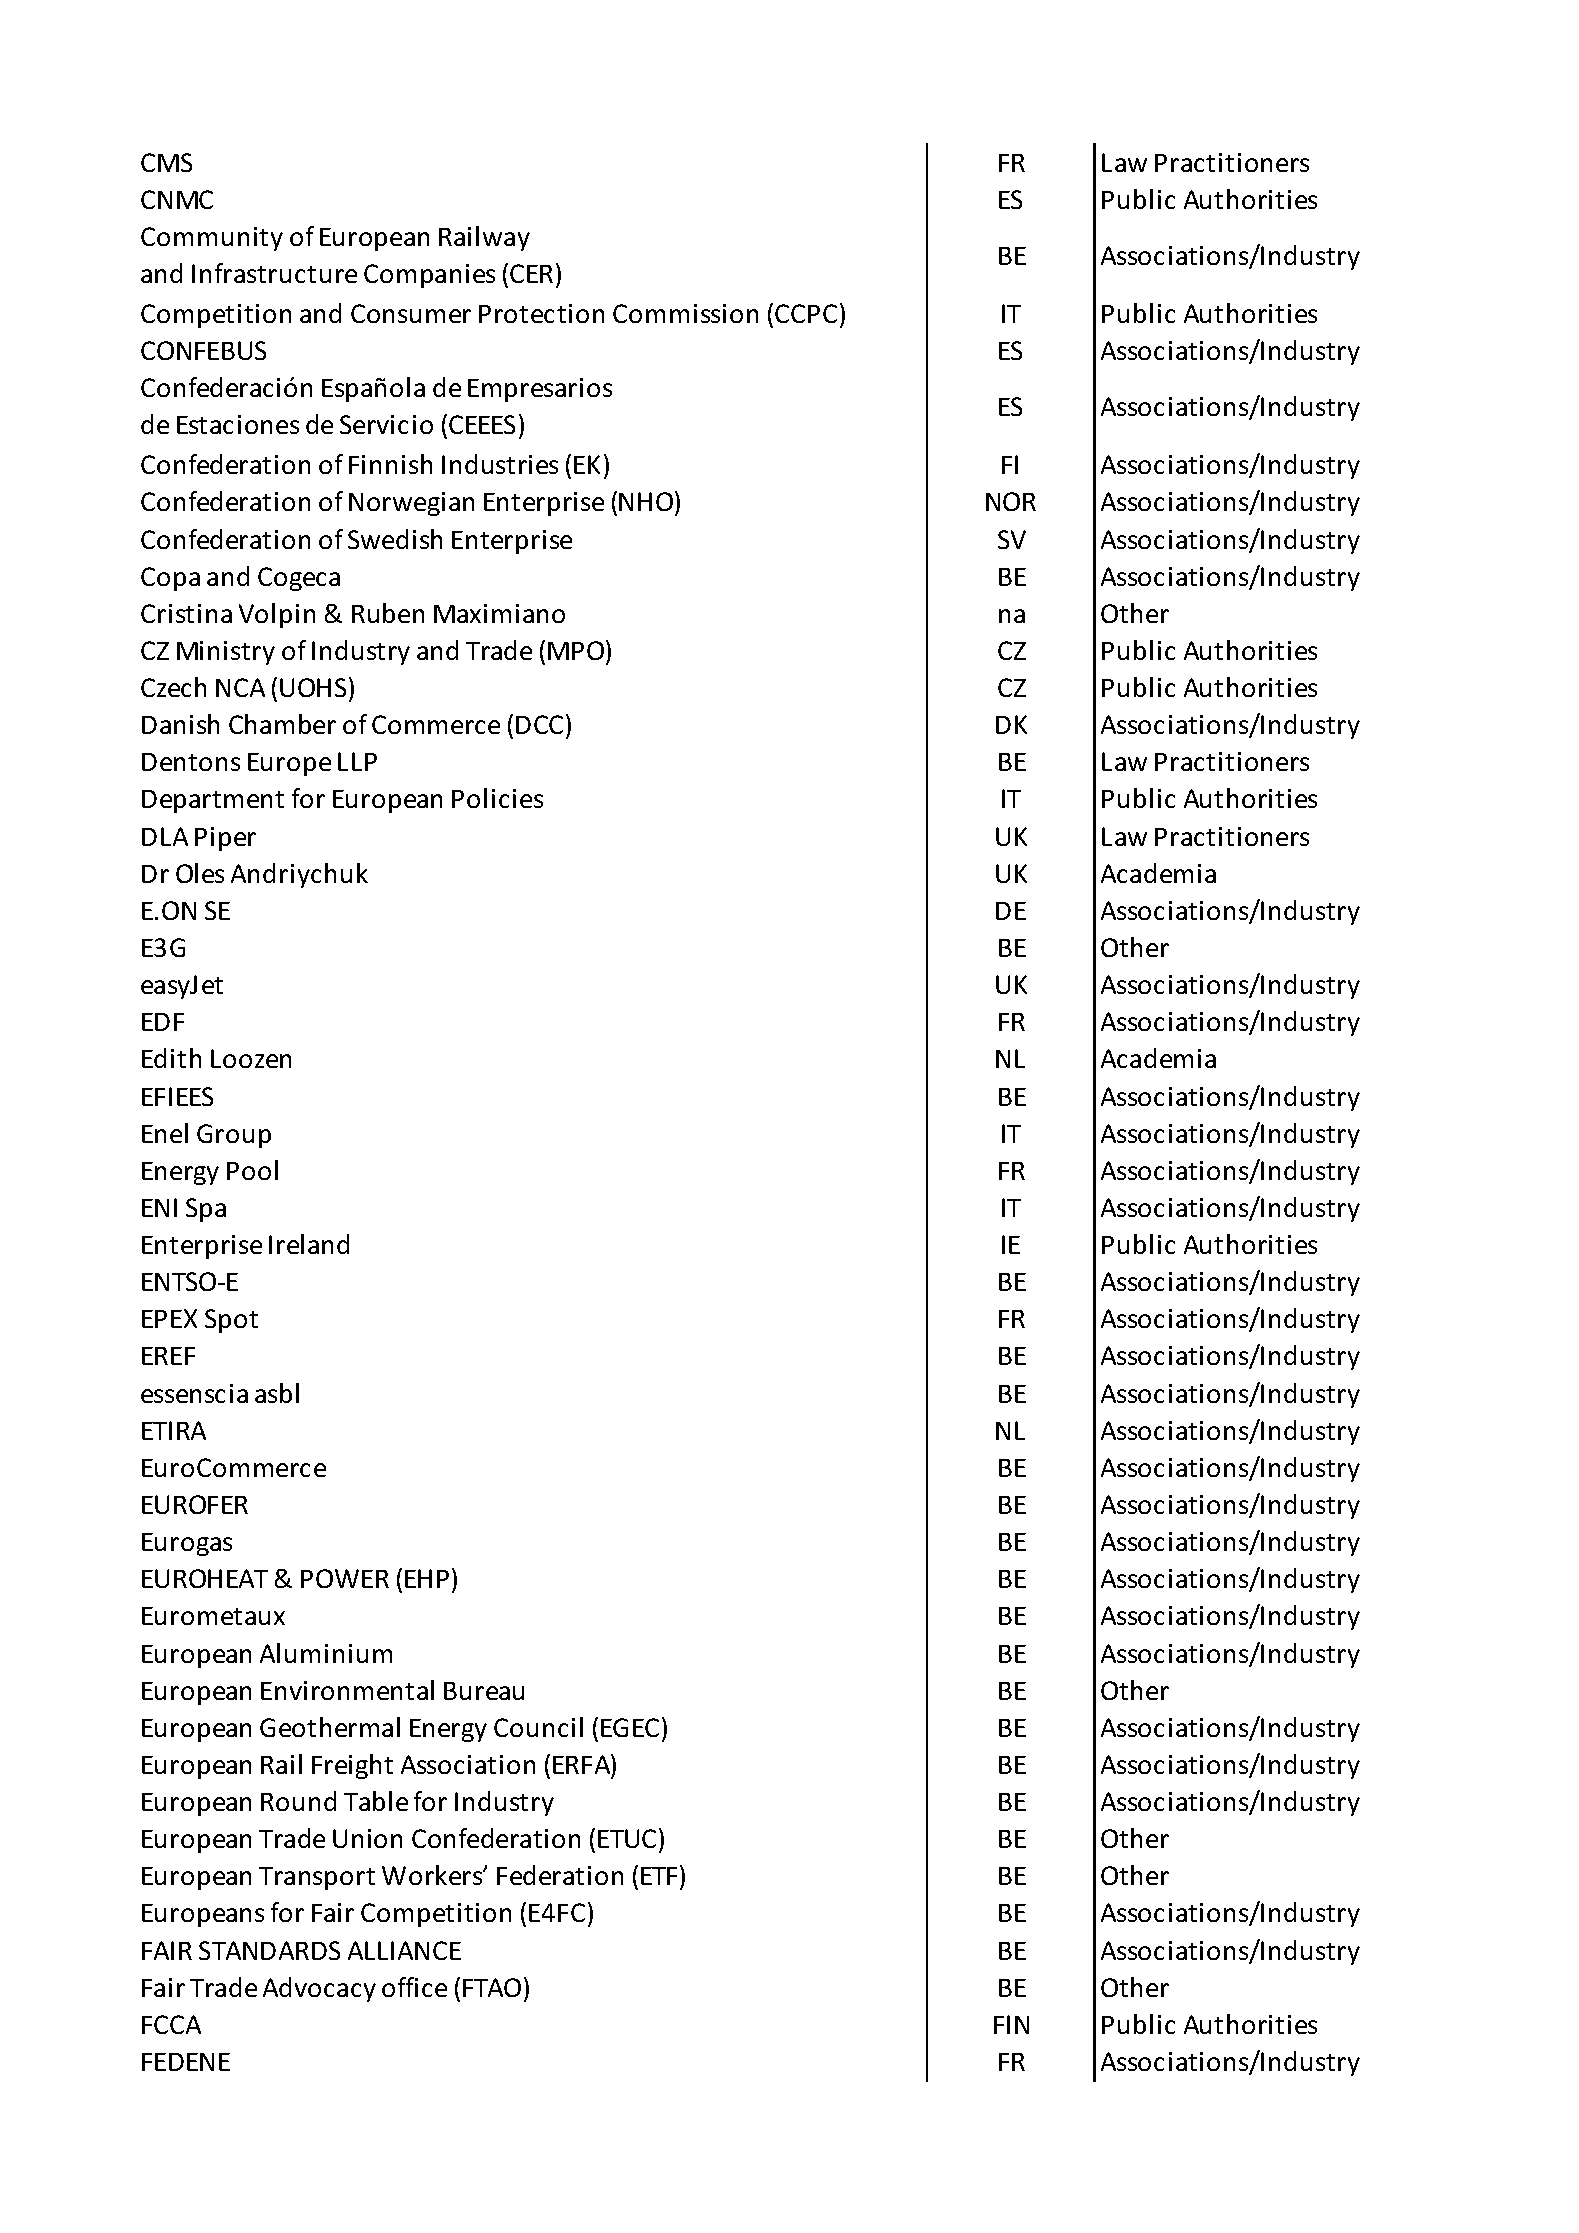 Image resolution: width=1579 pixels, height=2233 pixels. Describe the element at coordinates (429, 276) in the screenshot. I see `Companies` at that location.
